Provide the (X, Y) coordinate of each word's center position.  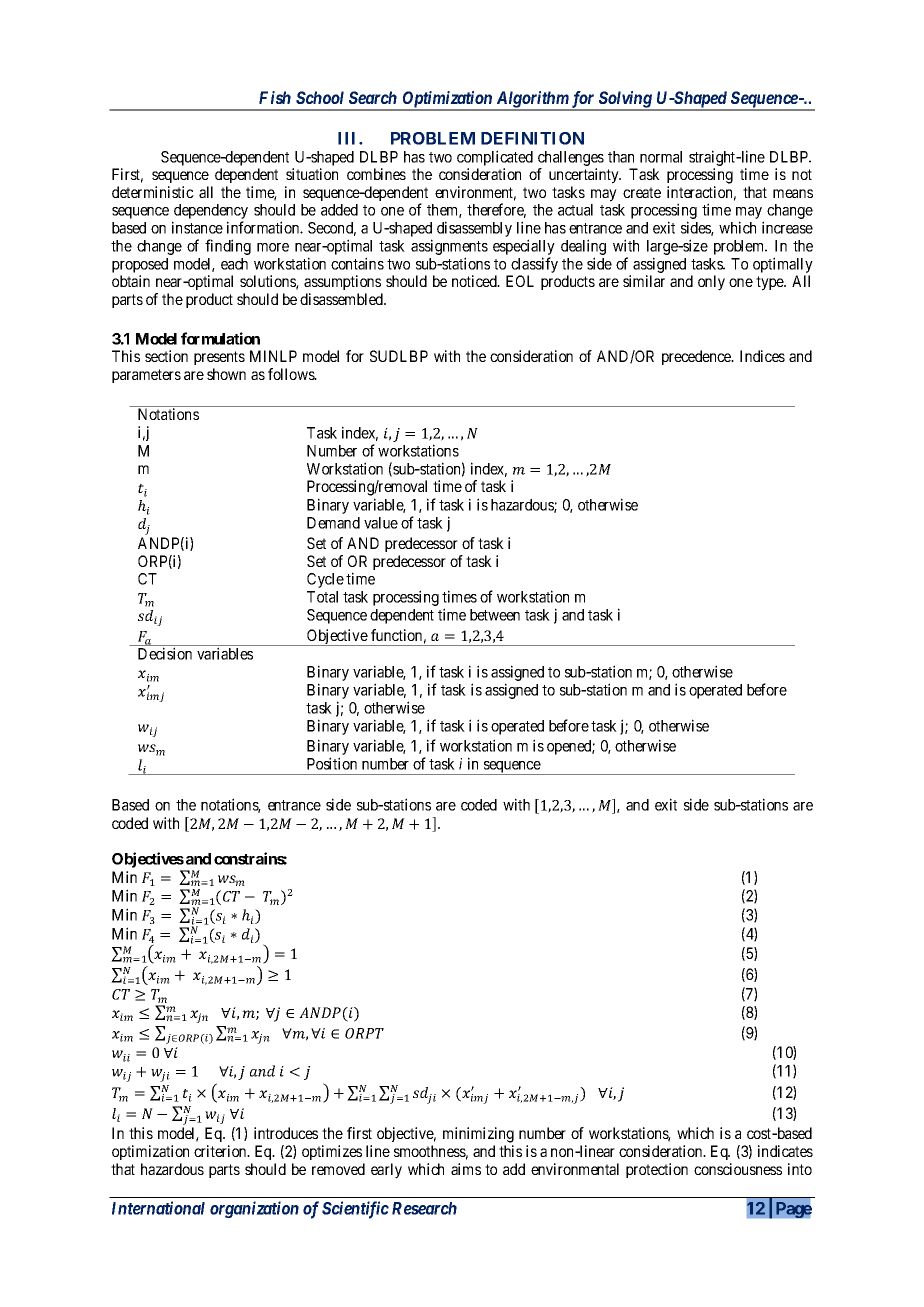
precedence (697, 357)
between (495, 615)
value (381, 523)
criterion (221, 1151)
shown (226, 374)
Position (332, 763)
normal (661, 157)
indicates (785, 1151)
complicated (495, 158)
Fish (275, 97)
